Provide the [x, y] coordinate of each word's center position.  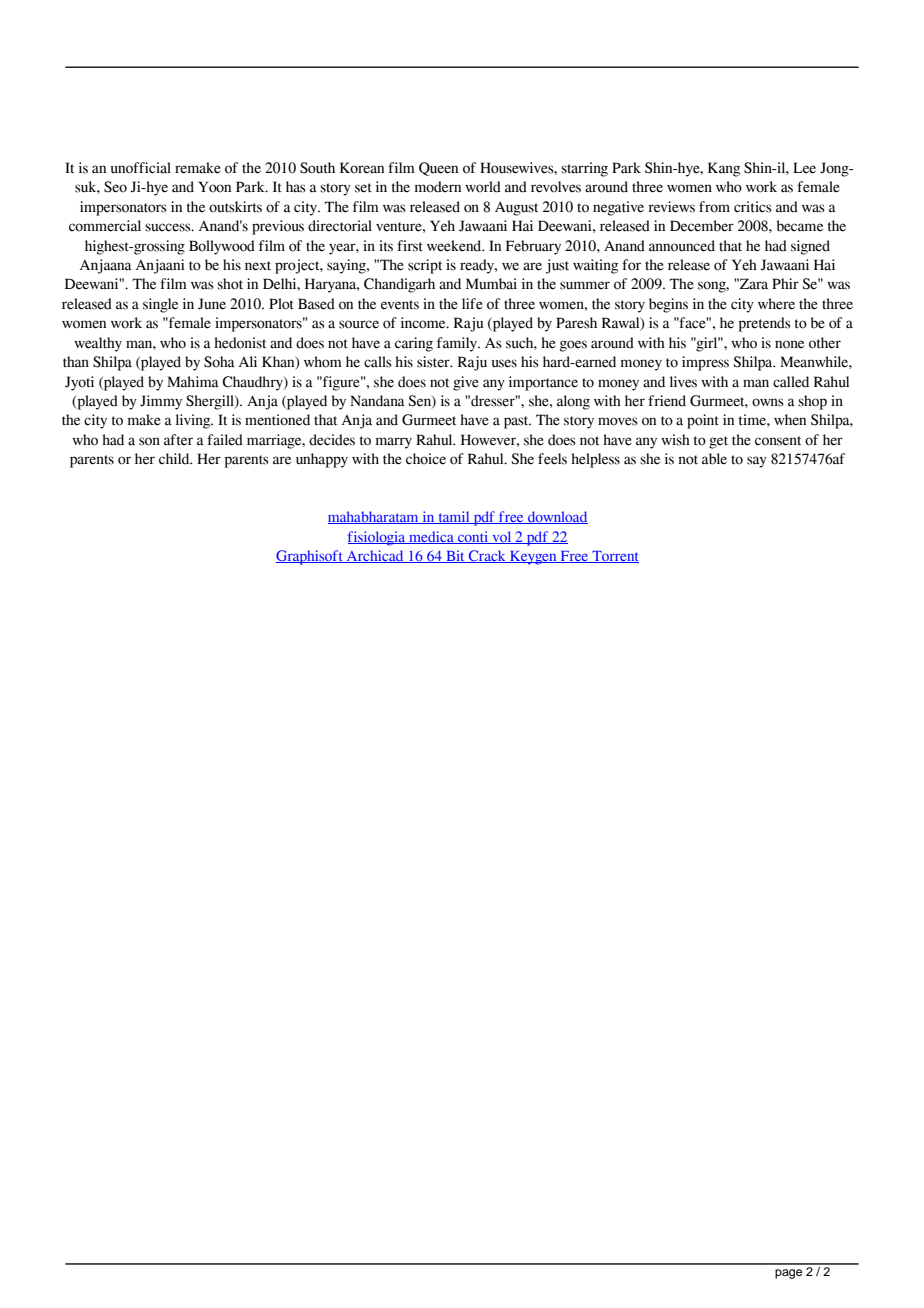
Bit [455, 556]
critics [753, 207]
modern [438, 187]
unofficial [141, 168]
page [788, 1274]
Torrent [614, 557]
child [175, 459]
